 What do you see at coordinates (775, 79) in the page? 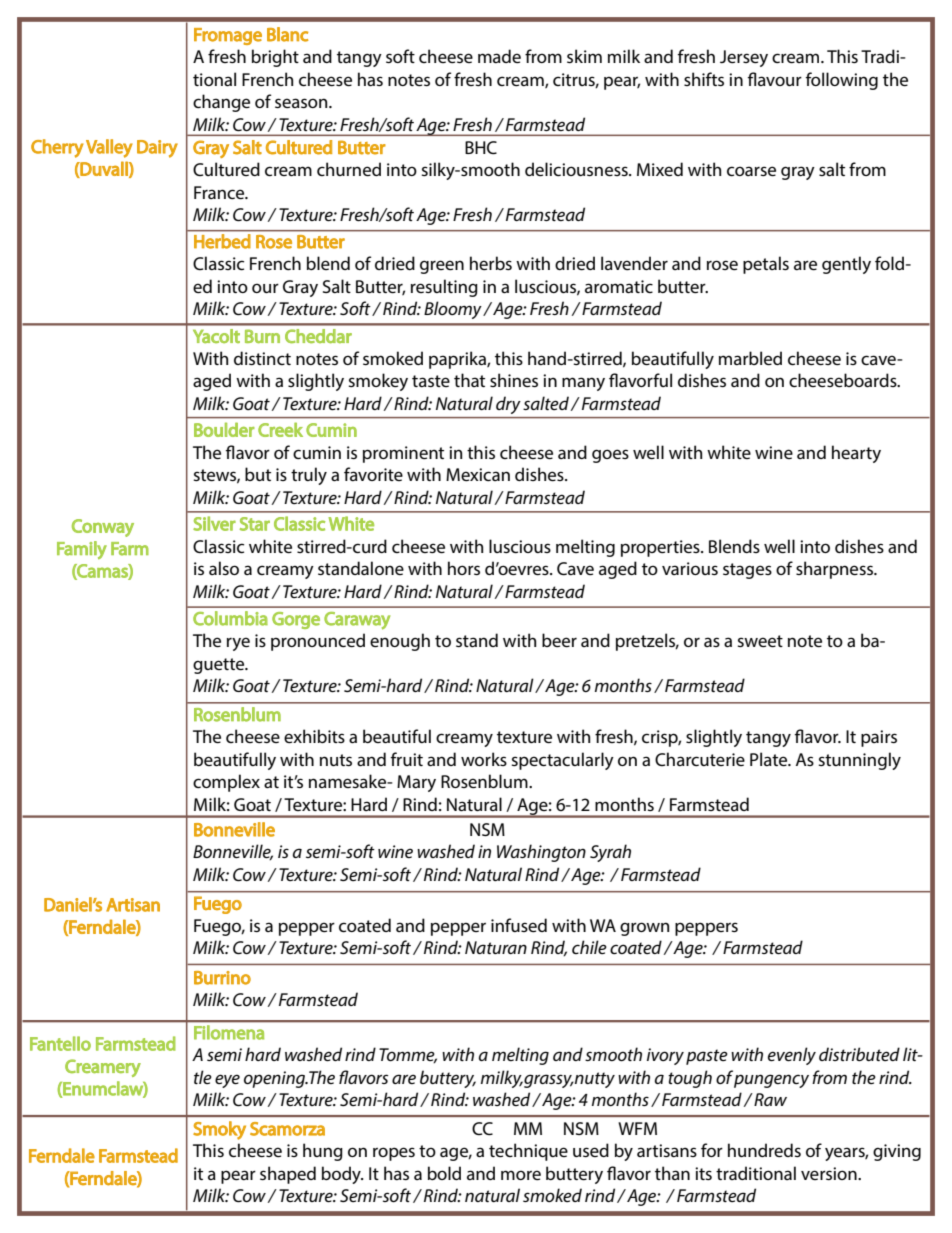
I see `flavour` at bounding box center [775, 79].
